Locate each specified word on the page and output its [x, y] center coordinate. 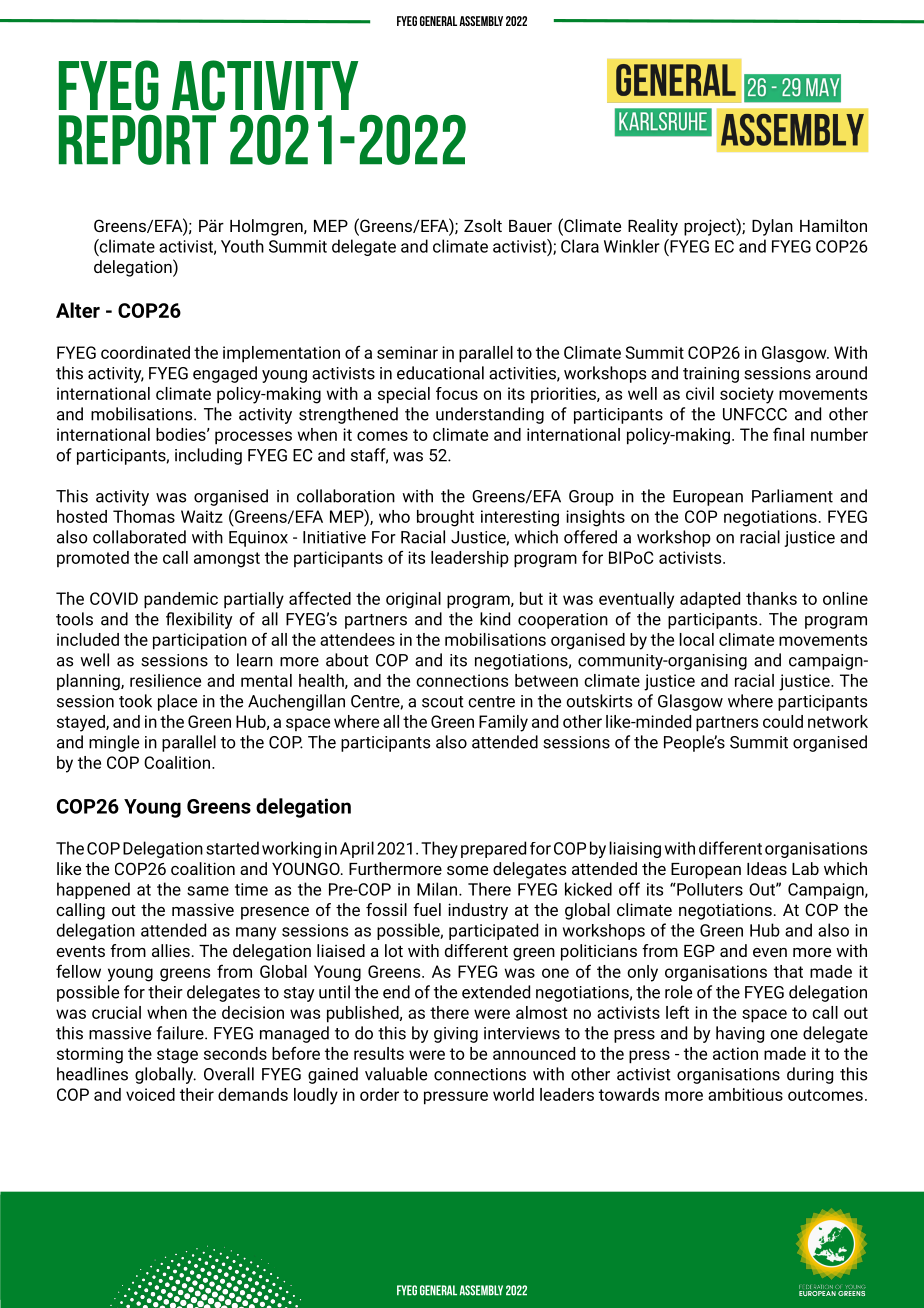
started [232, 848]
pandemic [181, 600]
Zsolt [483, 225]
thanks [771, 598]
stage [177, 1056]
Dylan [772, 227]
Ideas [767, 868]
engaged [225, 374]
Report [137, 140]
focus [457, 393]
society [747, 395]
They [439, 849]
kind [495, 619]
